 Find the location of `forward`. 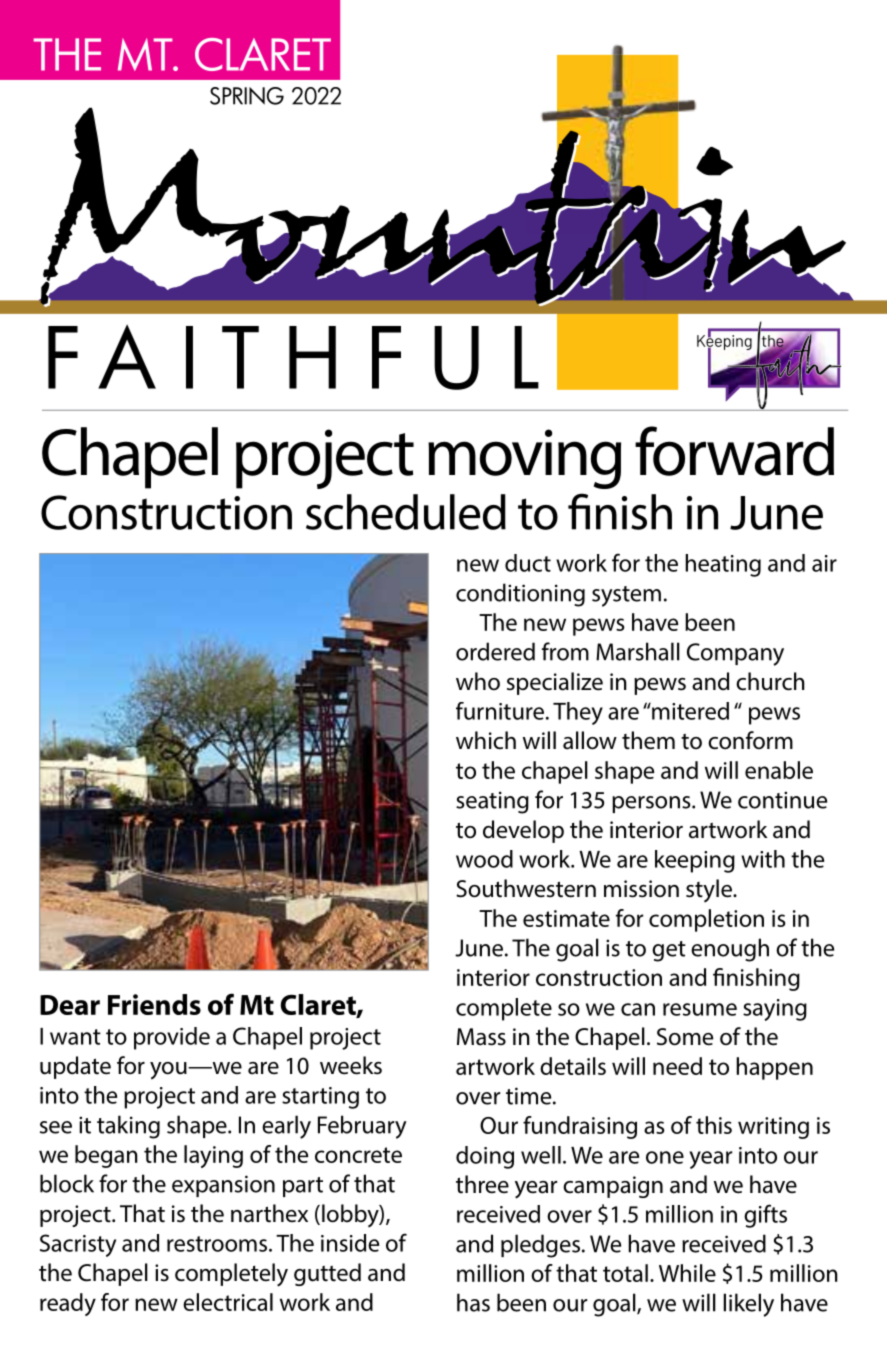

forward is located at coordinates (734, 451).
